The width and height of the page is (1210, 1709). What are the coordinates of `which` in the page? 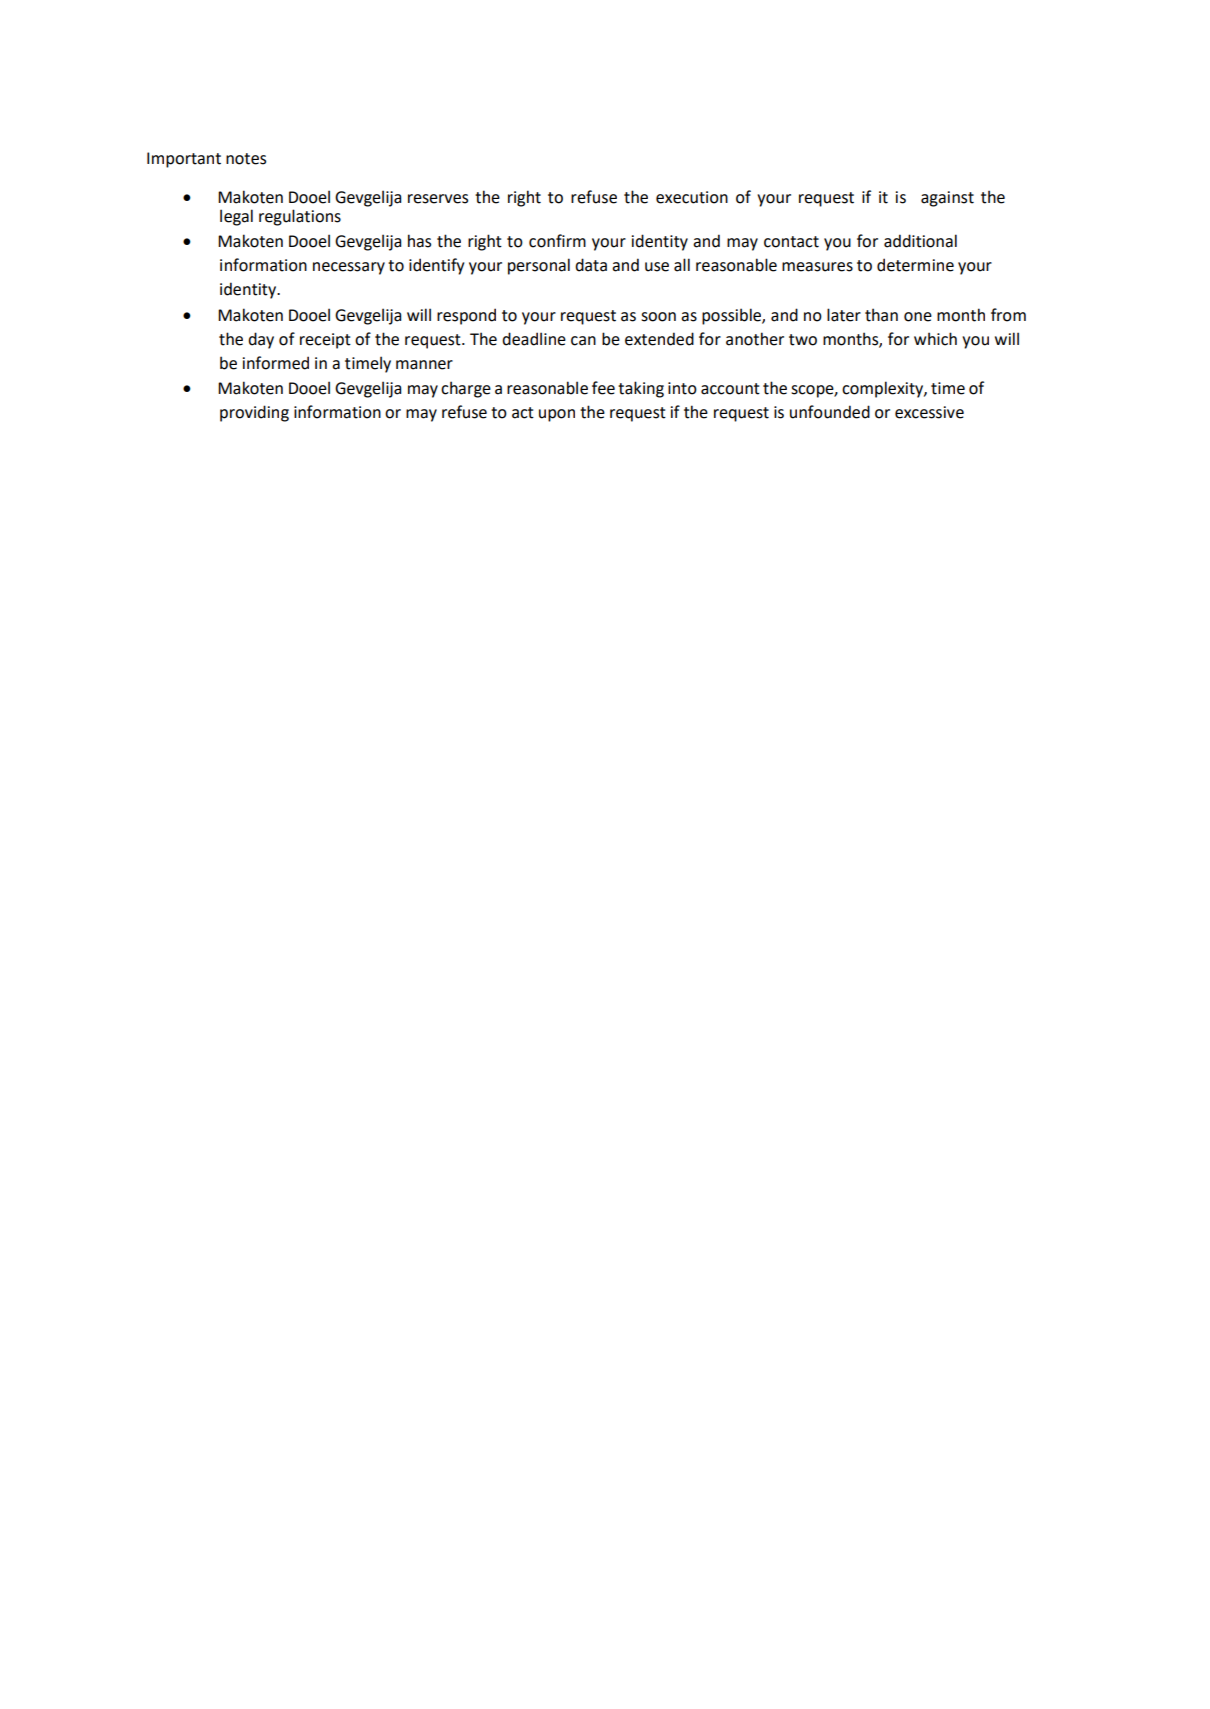 It's located at (935, 339).
